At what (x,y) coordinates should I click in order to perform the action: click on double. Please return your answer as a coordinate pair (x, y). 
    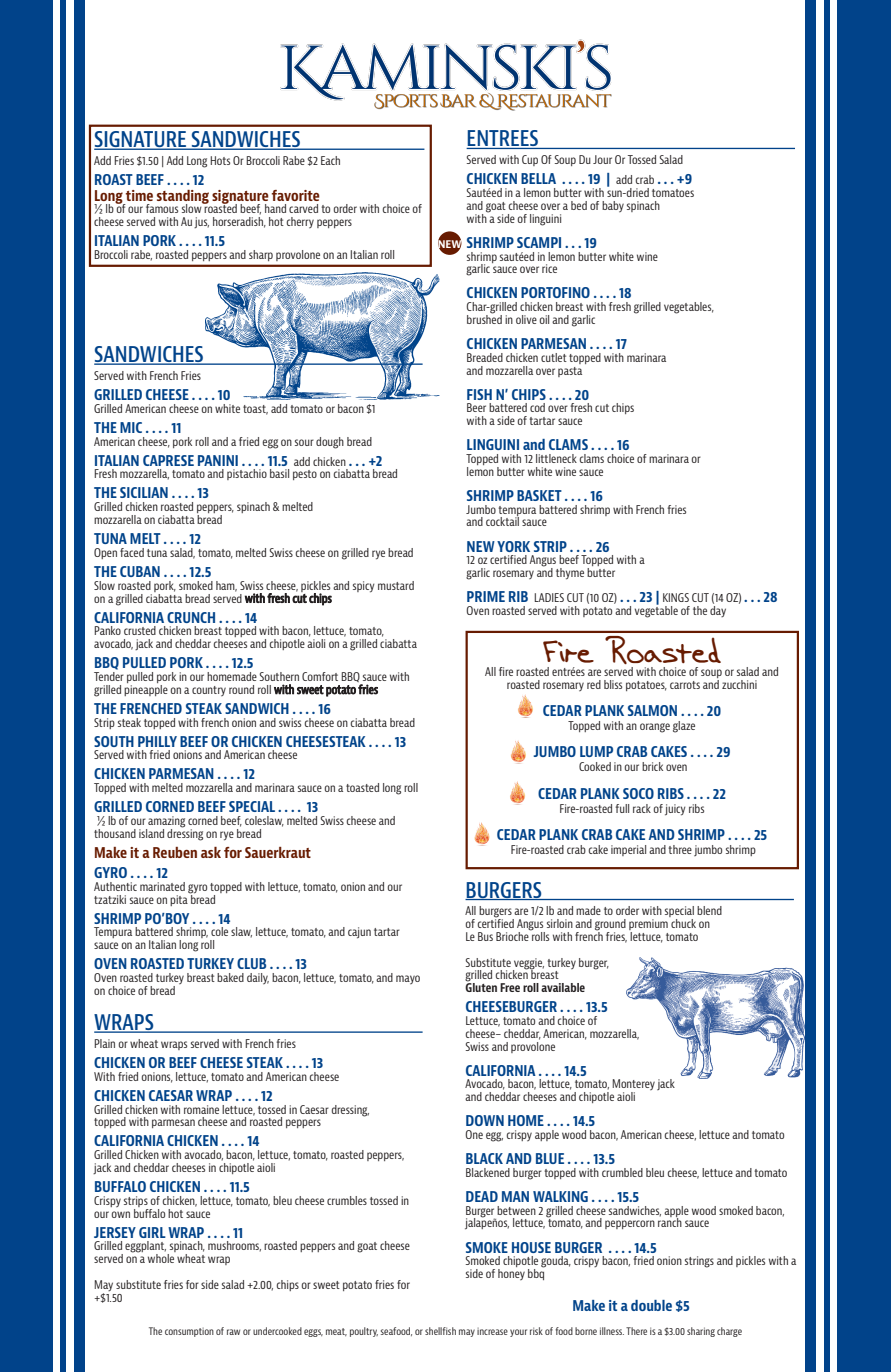
    Looking at the image, I should click on (651, 1305).
